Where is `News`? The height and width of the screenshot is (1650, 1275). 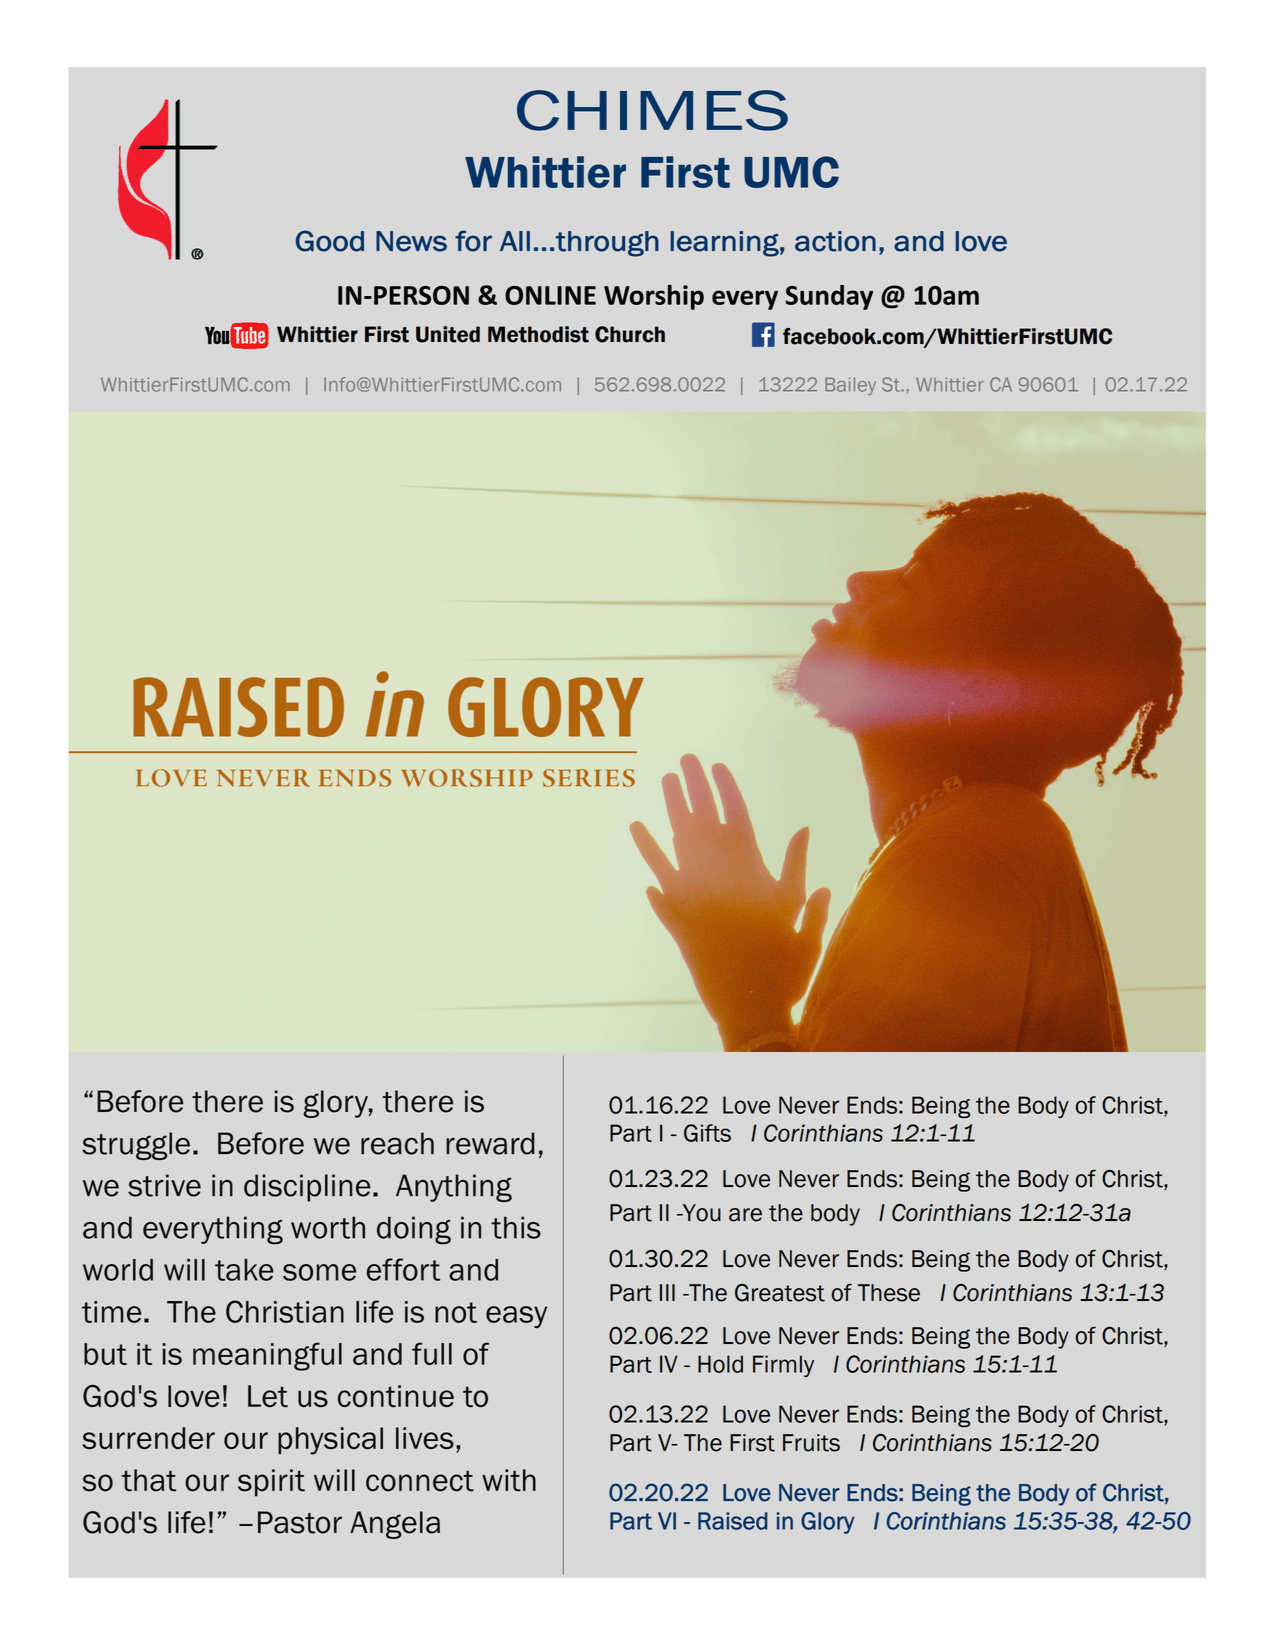 News is located at coordinates (411, 241).
